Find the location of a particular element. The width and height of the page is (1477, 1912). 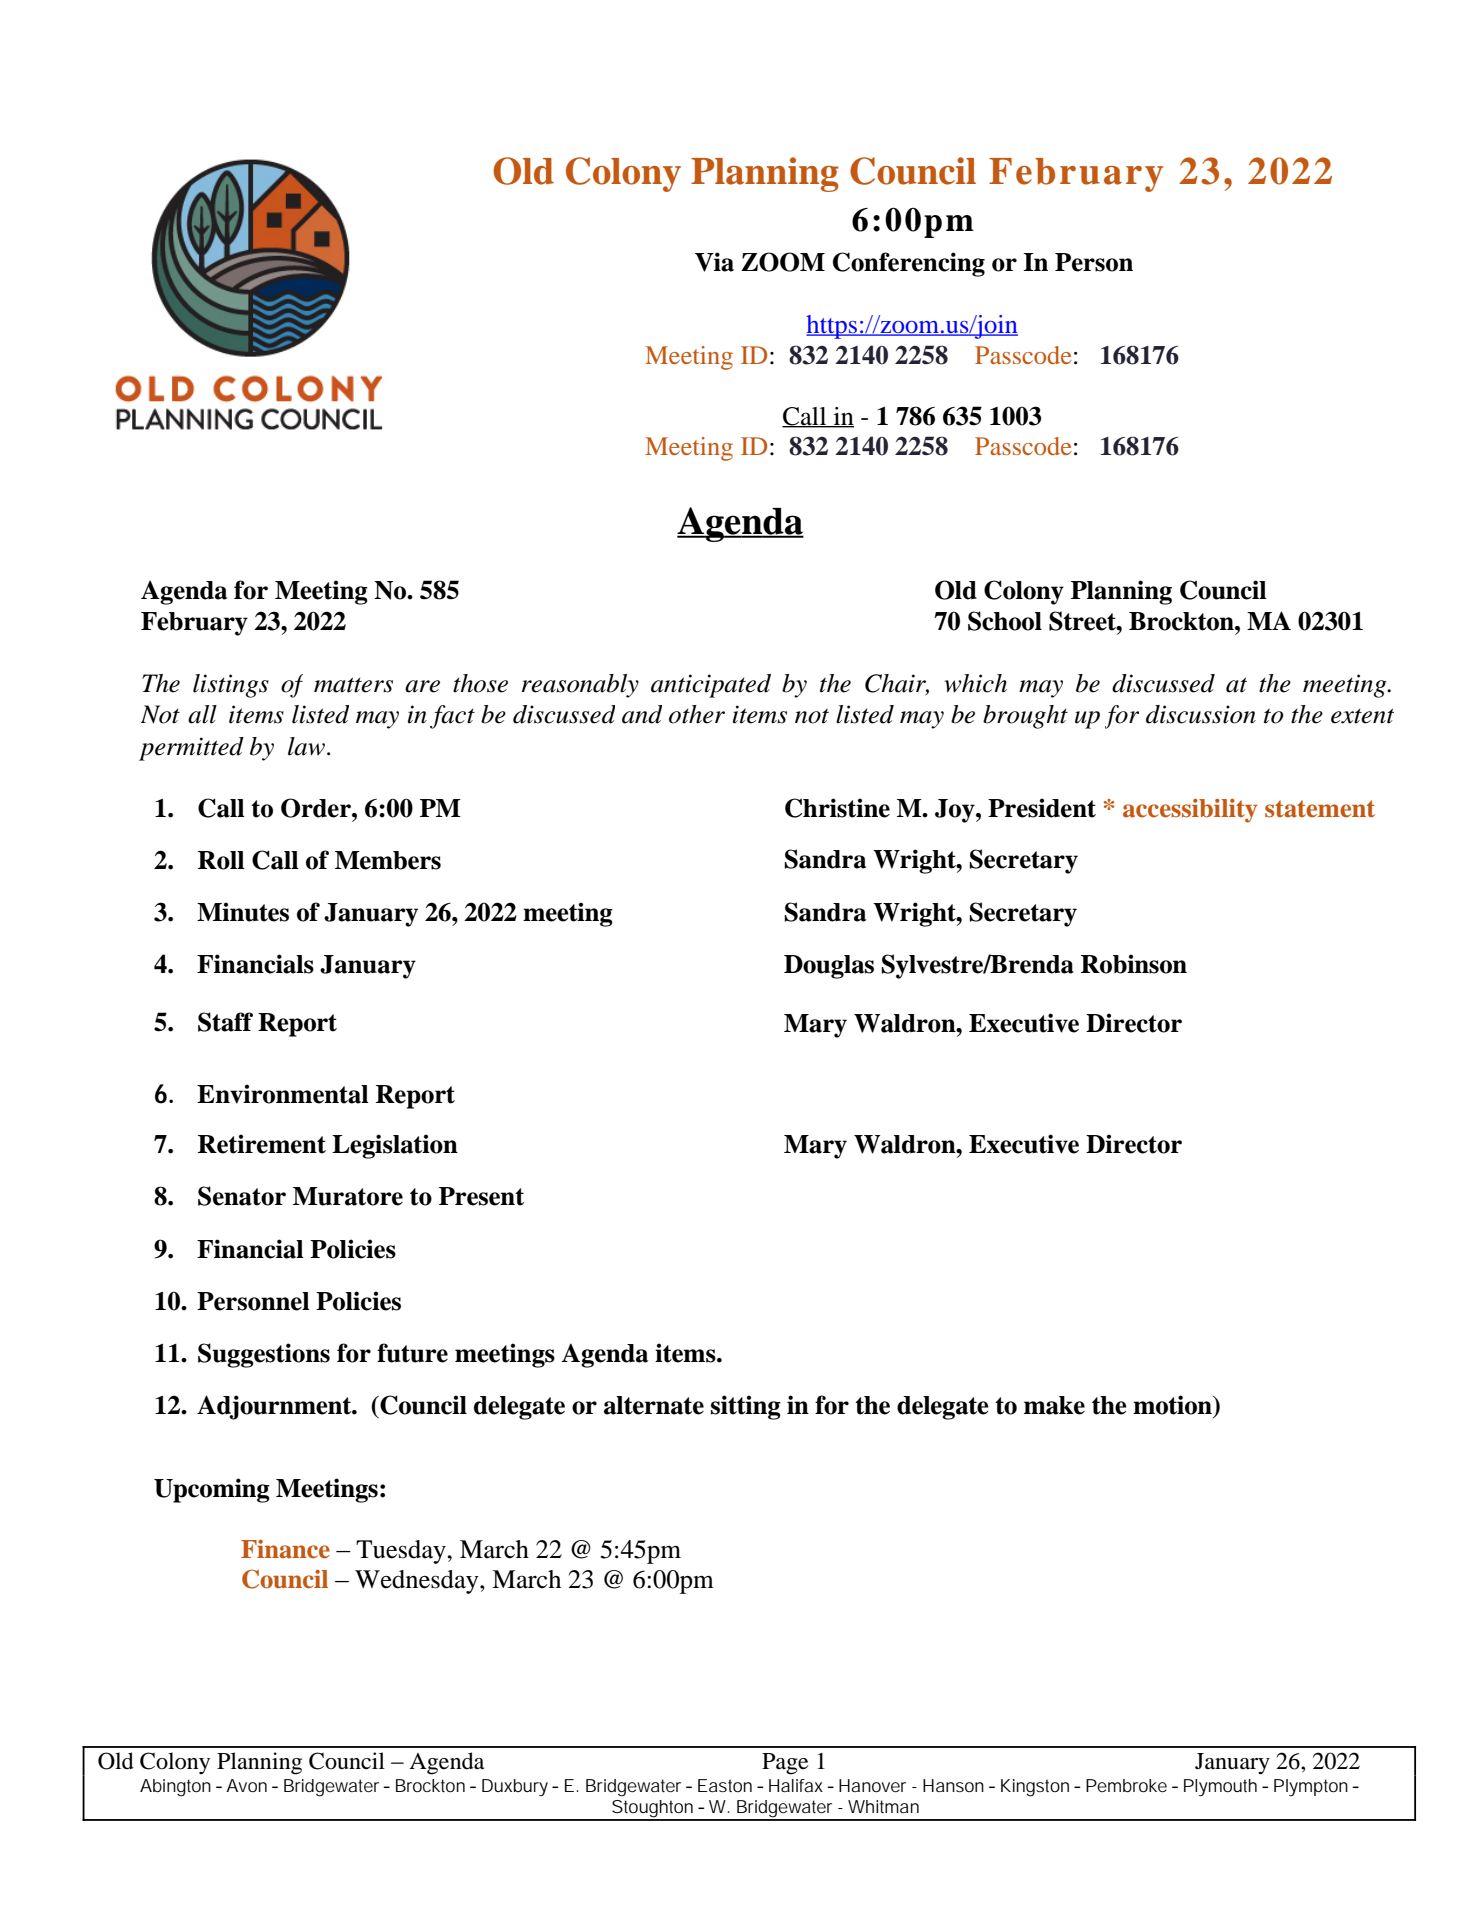

Via is located at coordinates (714, 262).
